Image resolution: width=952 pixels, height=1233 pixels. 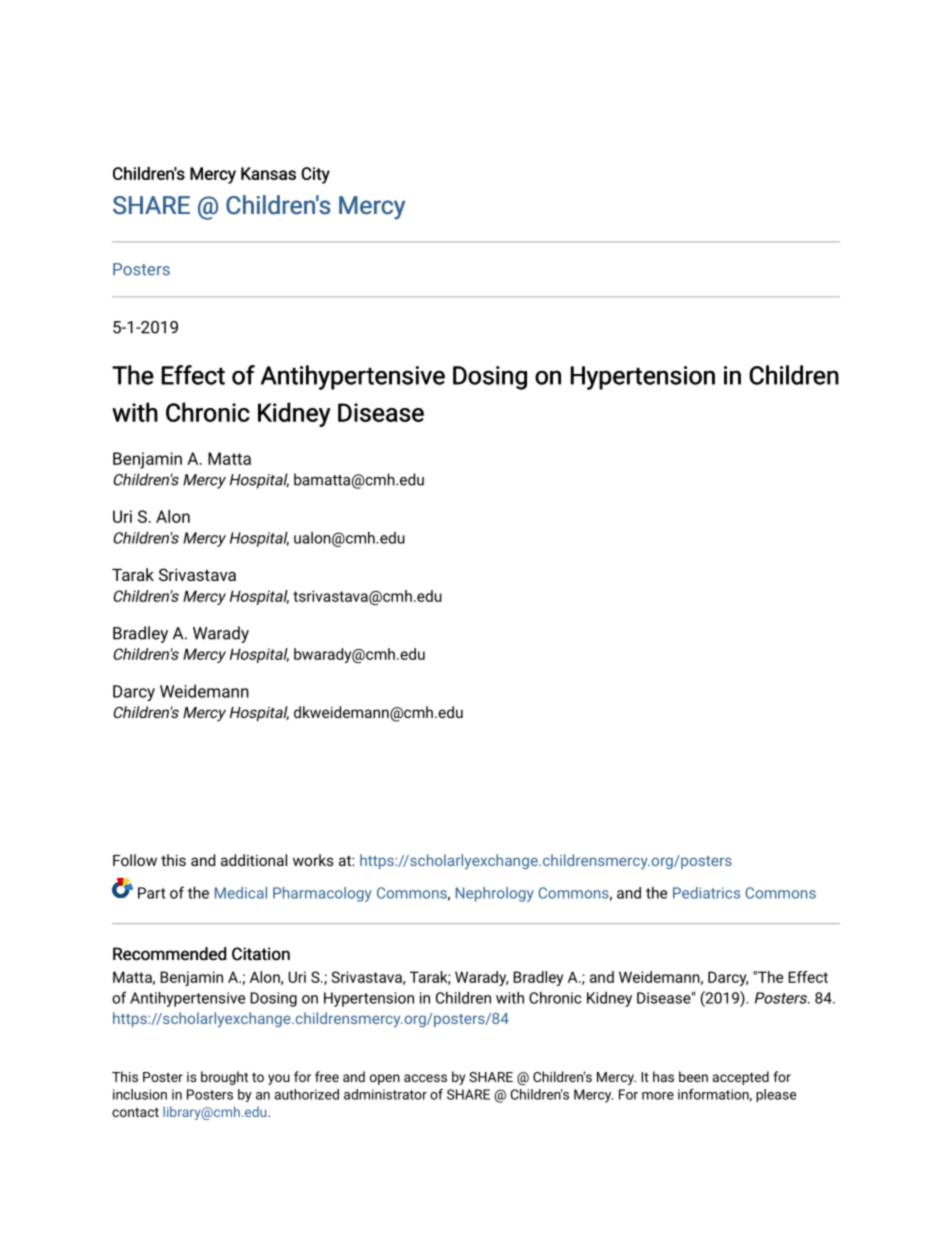 I want to click on Nephrology, so click(x=495, y=894).
